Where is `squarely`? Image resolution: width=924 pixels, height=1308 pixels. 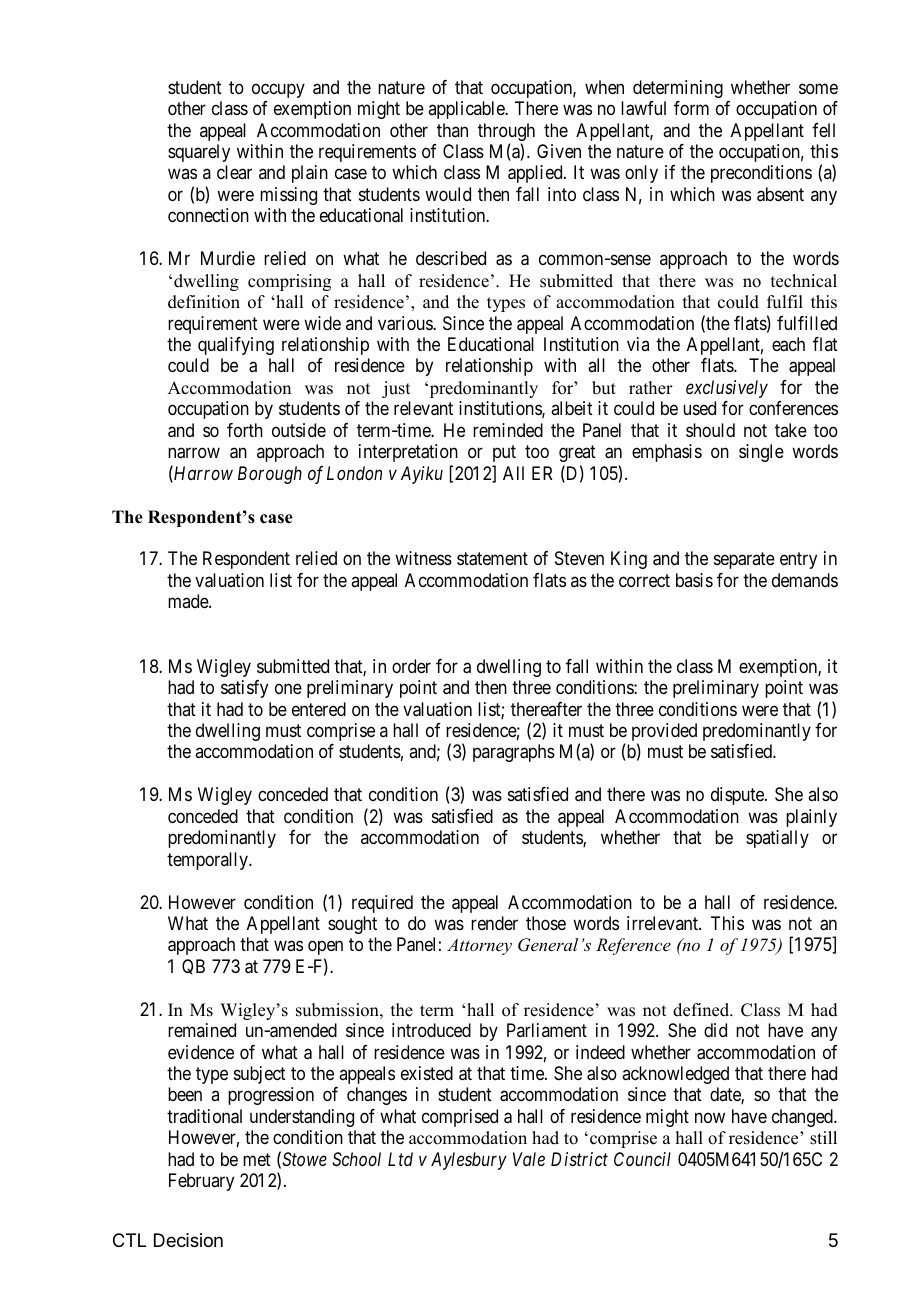
squarely is located at coordinates (199, 153).
